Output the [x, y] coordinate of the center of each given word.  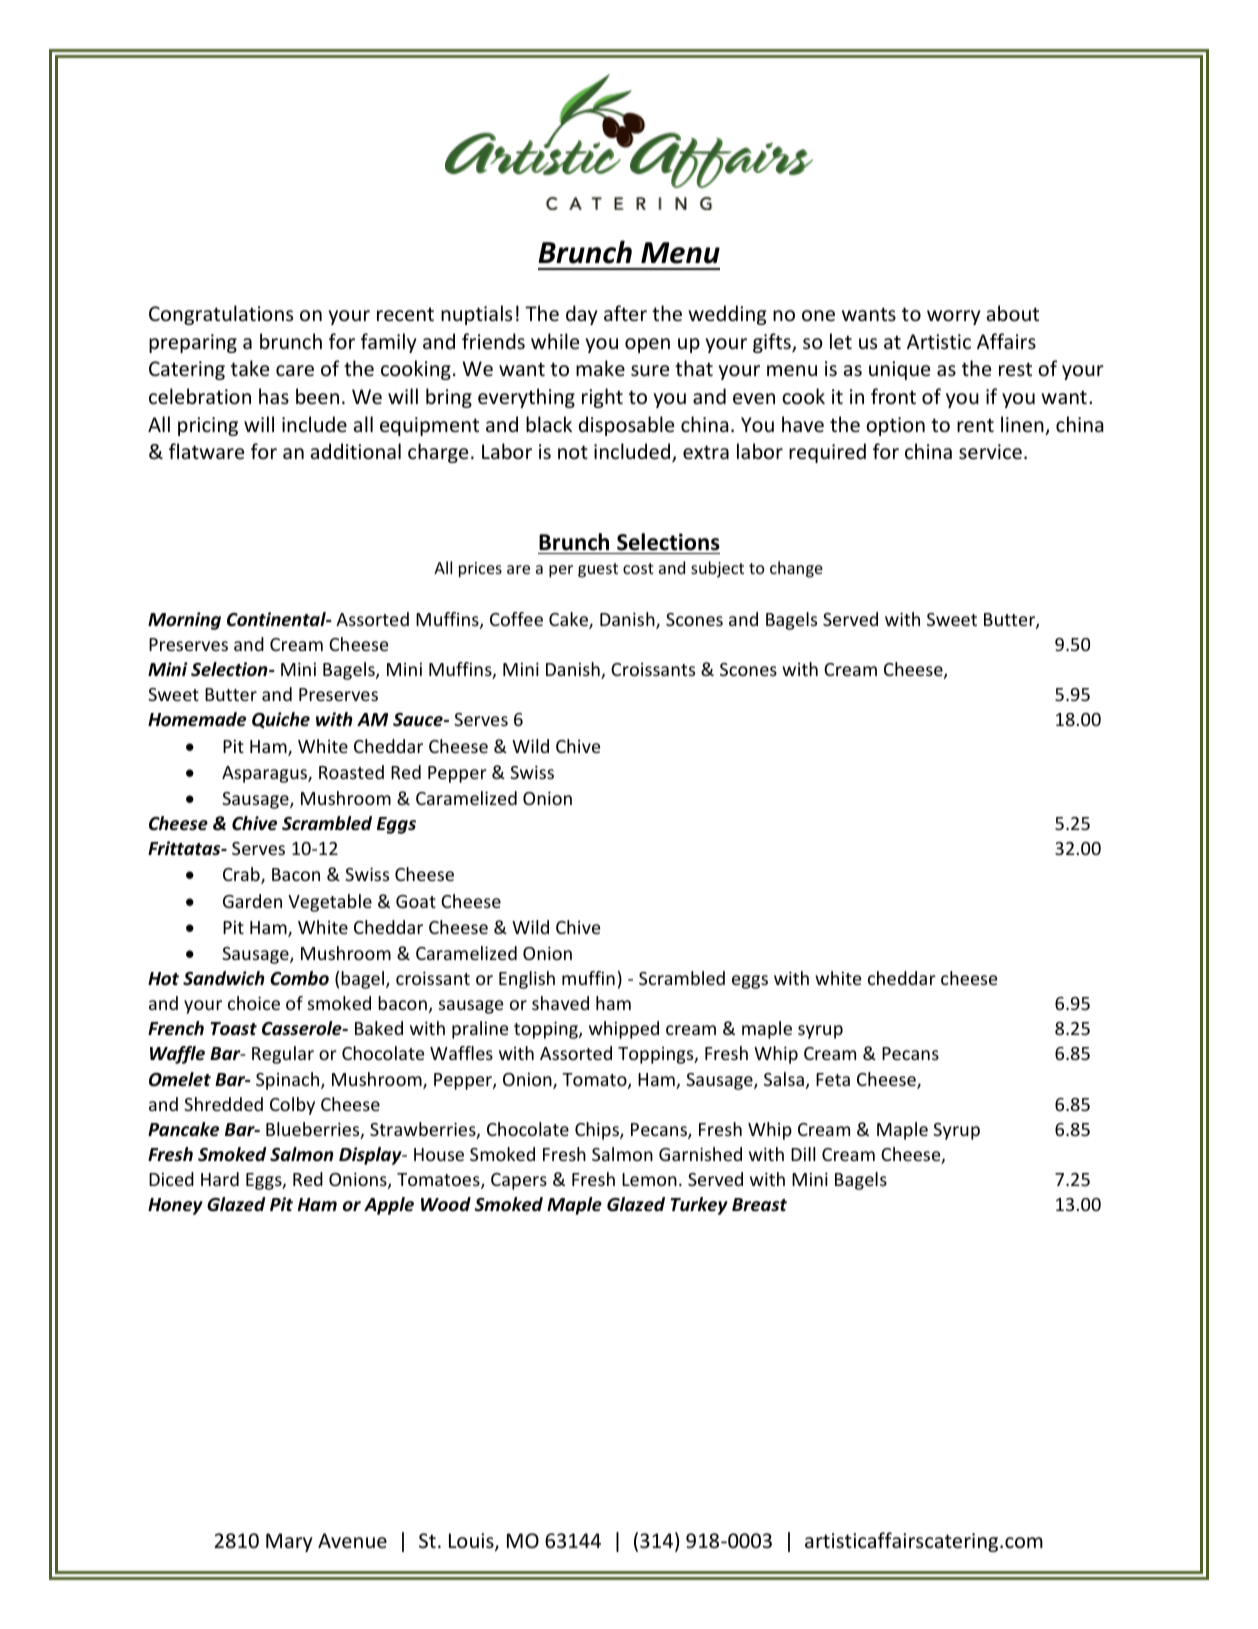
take [250, 368]
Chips [598, 1131]
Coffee [516, 619]
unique [899, 370]
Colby [292, 1106]
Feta [833, 1079]
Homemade [197, 719]
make [600, 368]
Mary [289, 1542]
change [796, 569]
